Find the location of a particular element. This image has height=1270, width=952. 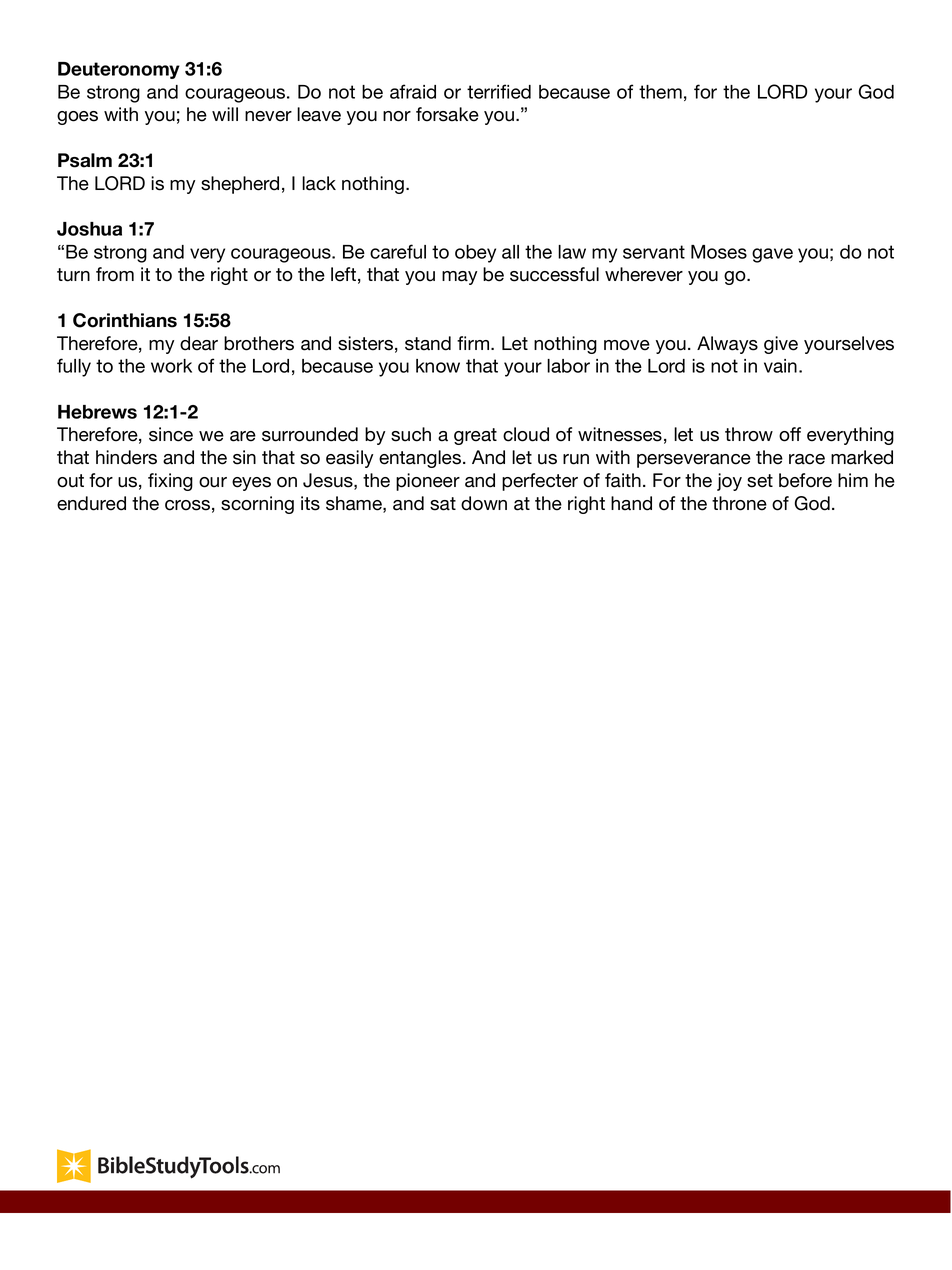

fixing is located at coordinates (170, 482).
